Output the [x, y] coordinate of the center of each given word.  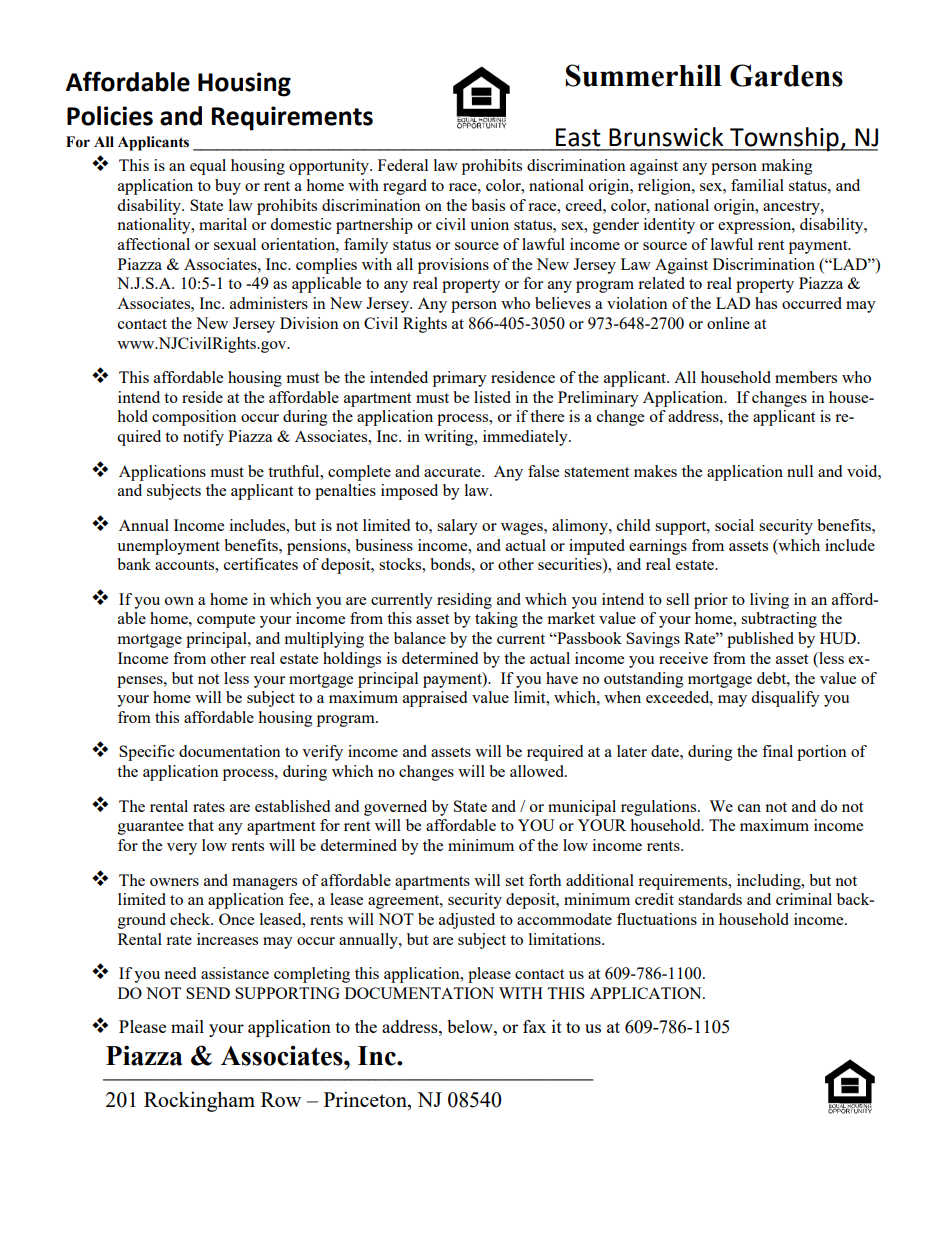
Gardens [786, 75]
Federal [403, 165]
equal [208, 167]
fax [534, 1026]
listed [492, 397]
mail [187, 1026]
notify [203, 438]
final [777, 751]
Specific [147, 753]
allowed [538, 771]
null [800, 471]
